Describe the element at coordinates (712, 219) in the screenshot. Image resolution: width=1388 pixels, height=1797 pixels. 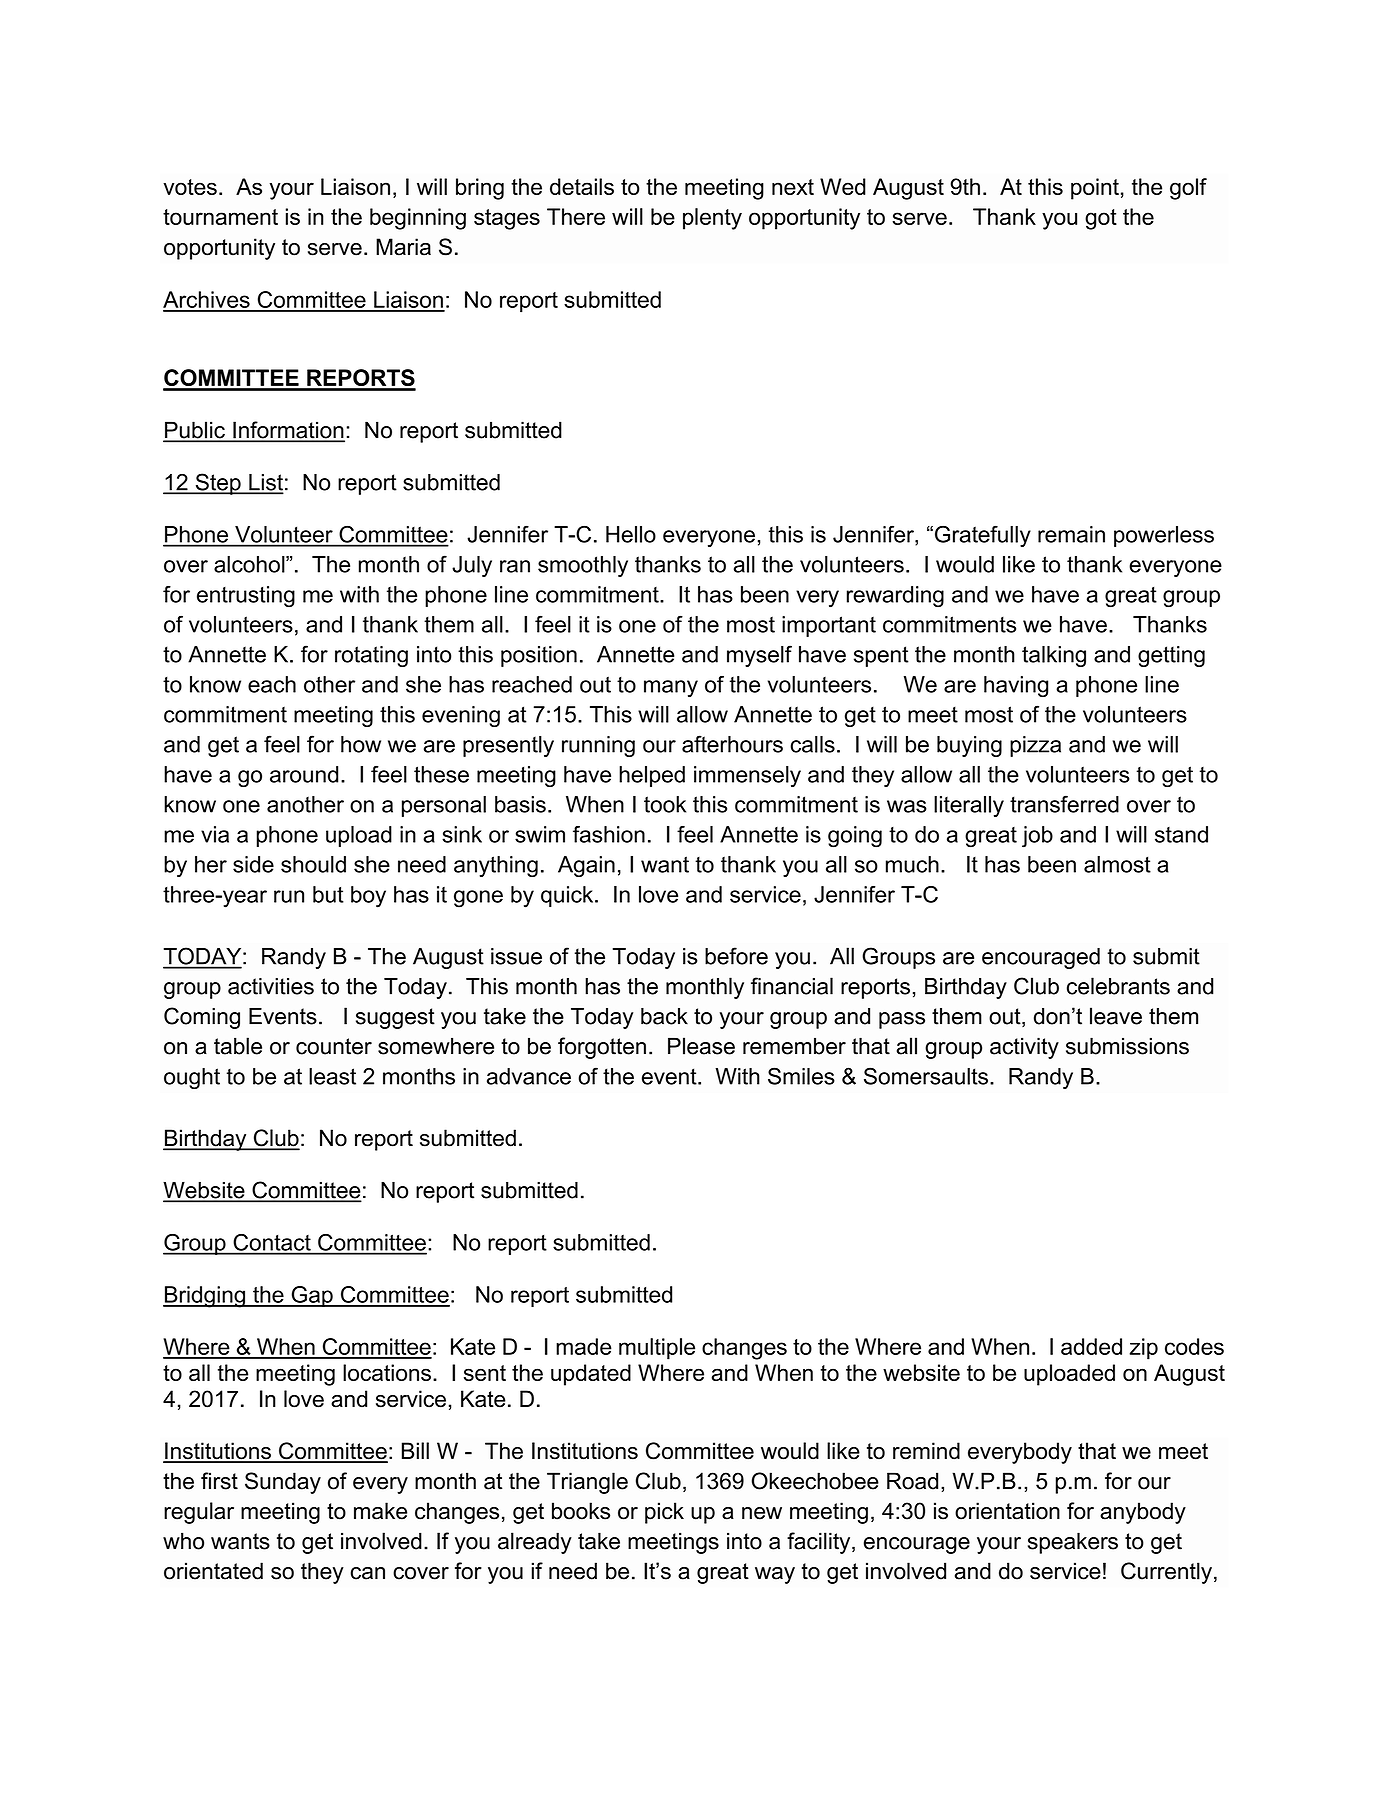
I see `plenty` at that location.
